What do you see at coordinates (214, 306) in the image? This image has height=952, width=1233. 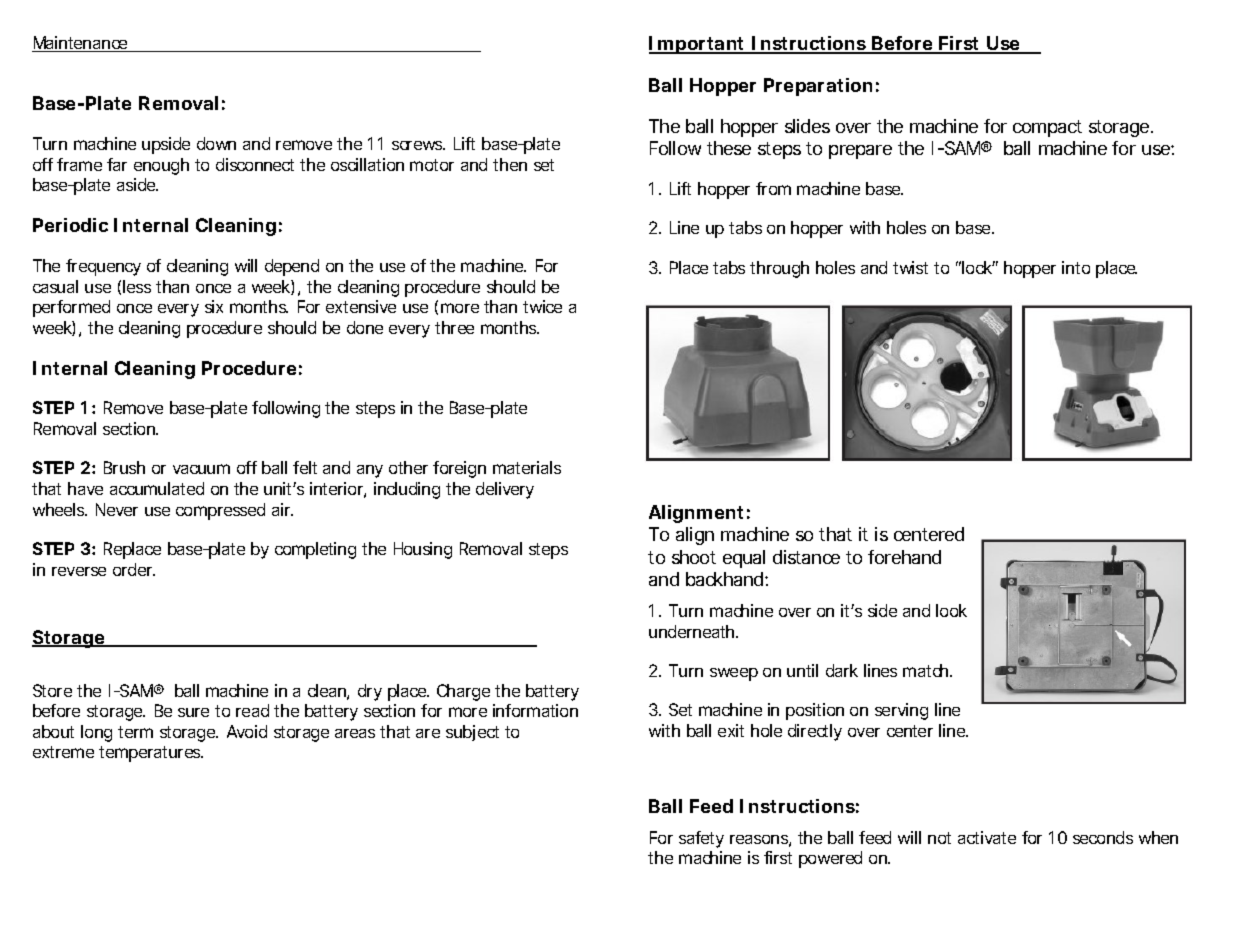 I see `six` at bounding box center [214, 306].
